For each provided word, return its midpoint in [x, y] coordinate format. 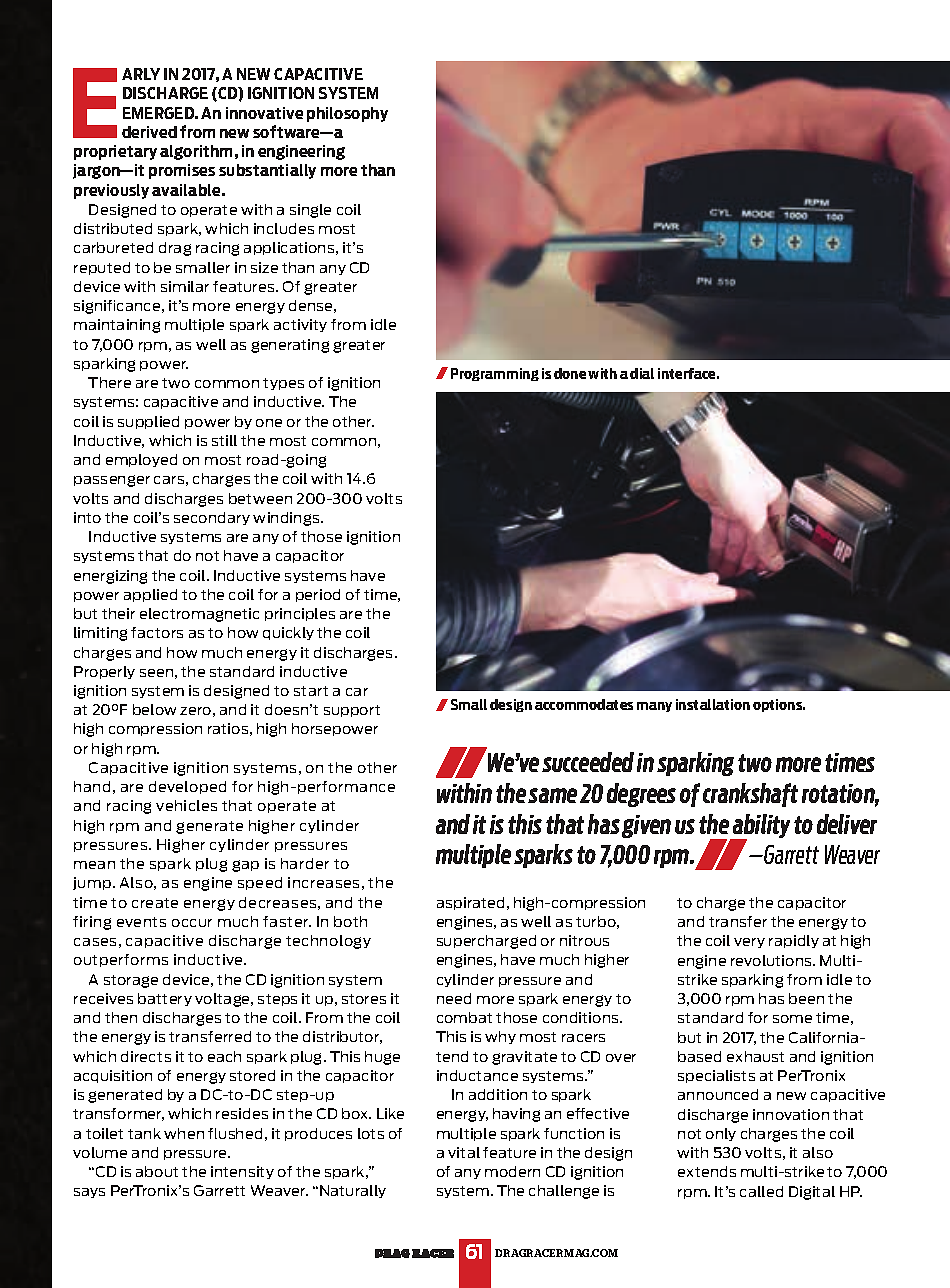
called [761, 1191]
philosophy [347, 114]
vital [464, 1152]
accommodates [584, 704]
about [157, 1171]
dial [642, 373]
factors [157, 632]
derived [149, 132]
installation [713, 704]
